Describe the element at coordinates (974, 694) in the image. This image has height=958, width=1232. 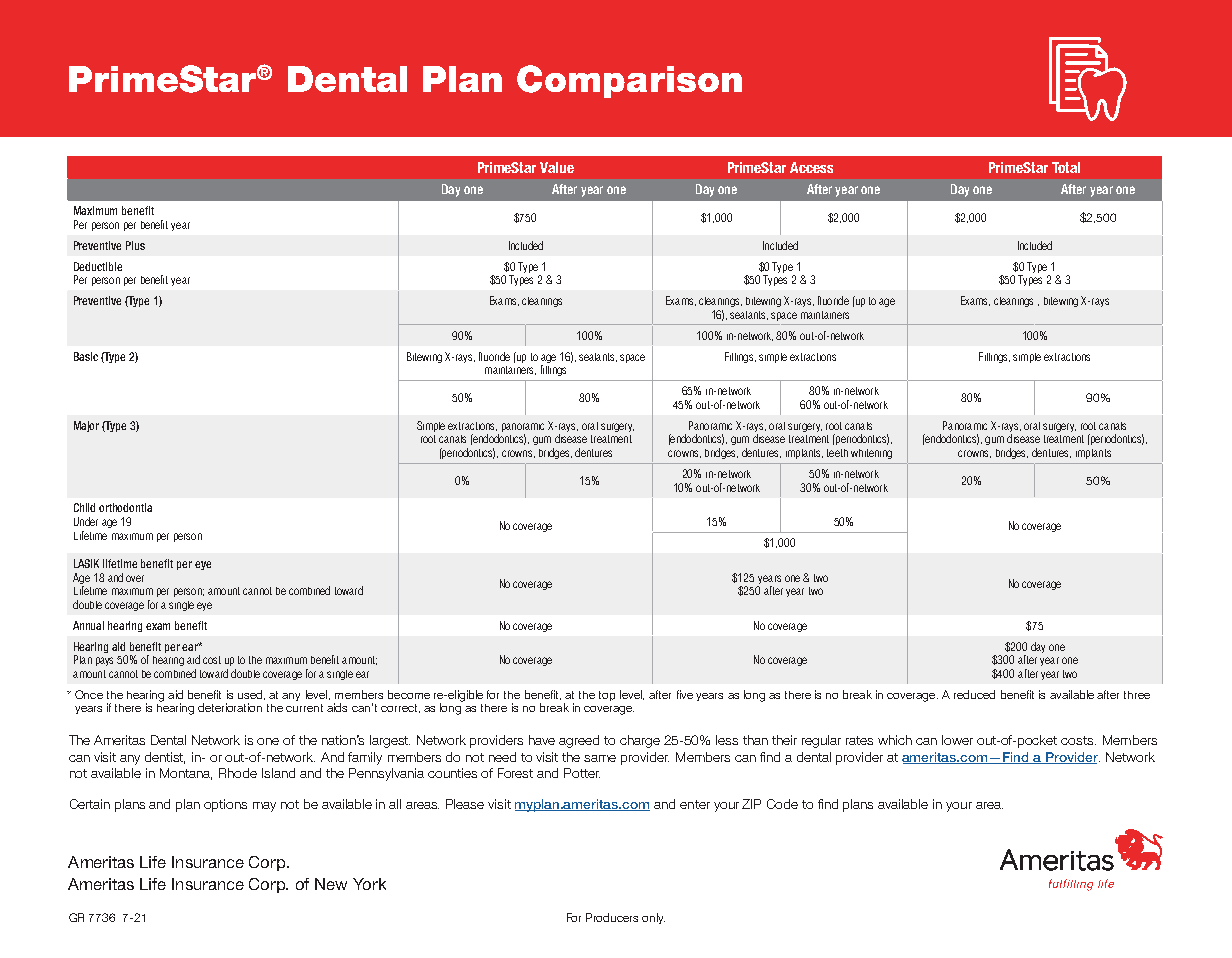
I see `reduced` at that location.
